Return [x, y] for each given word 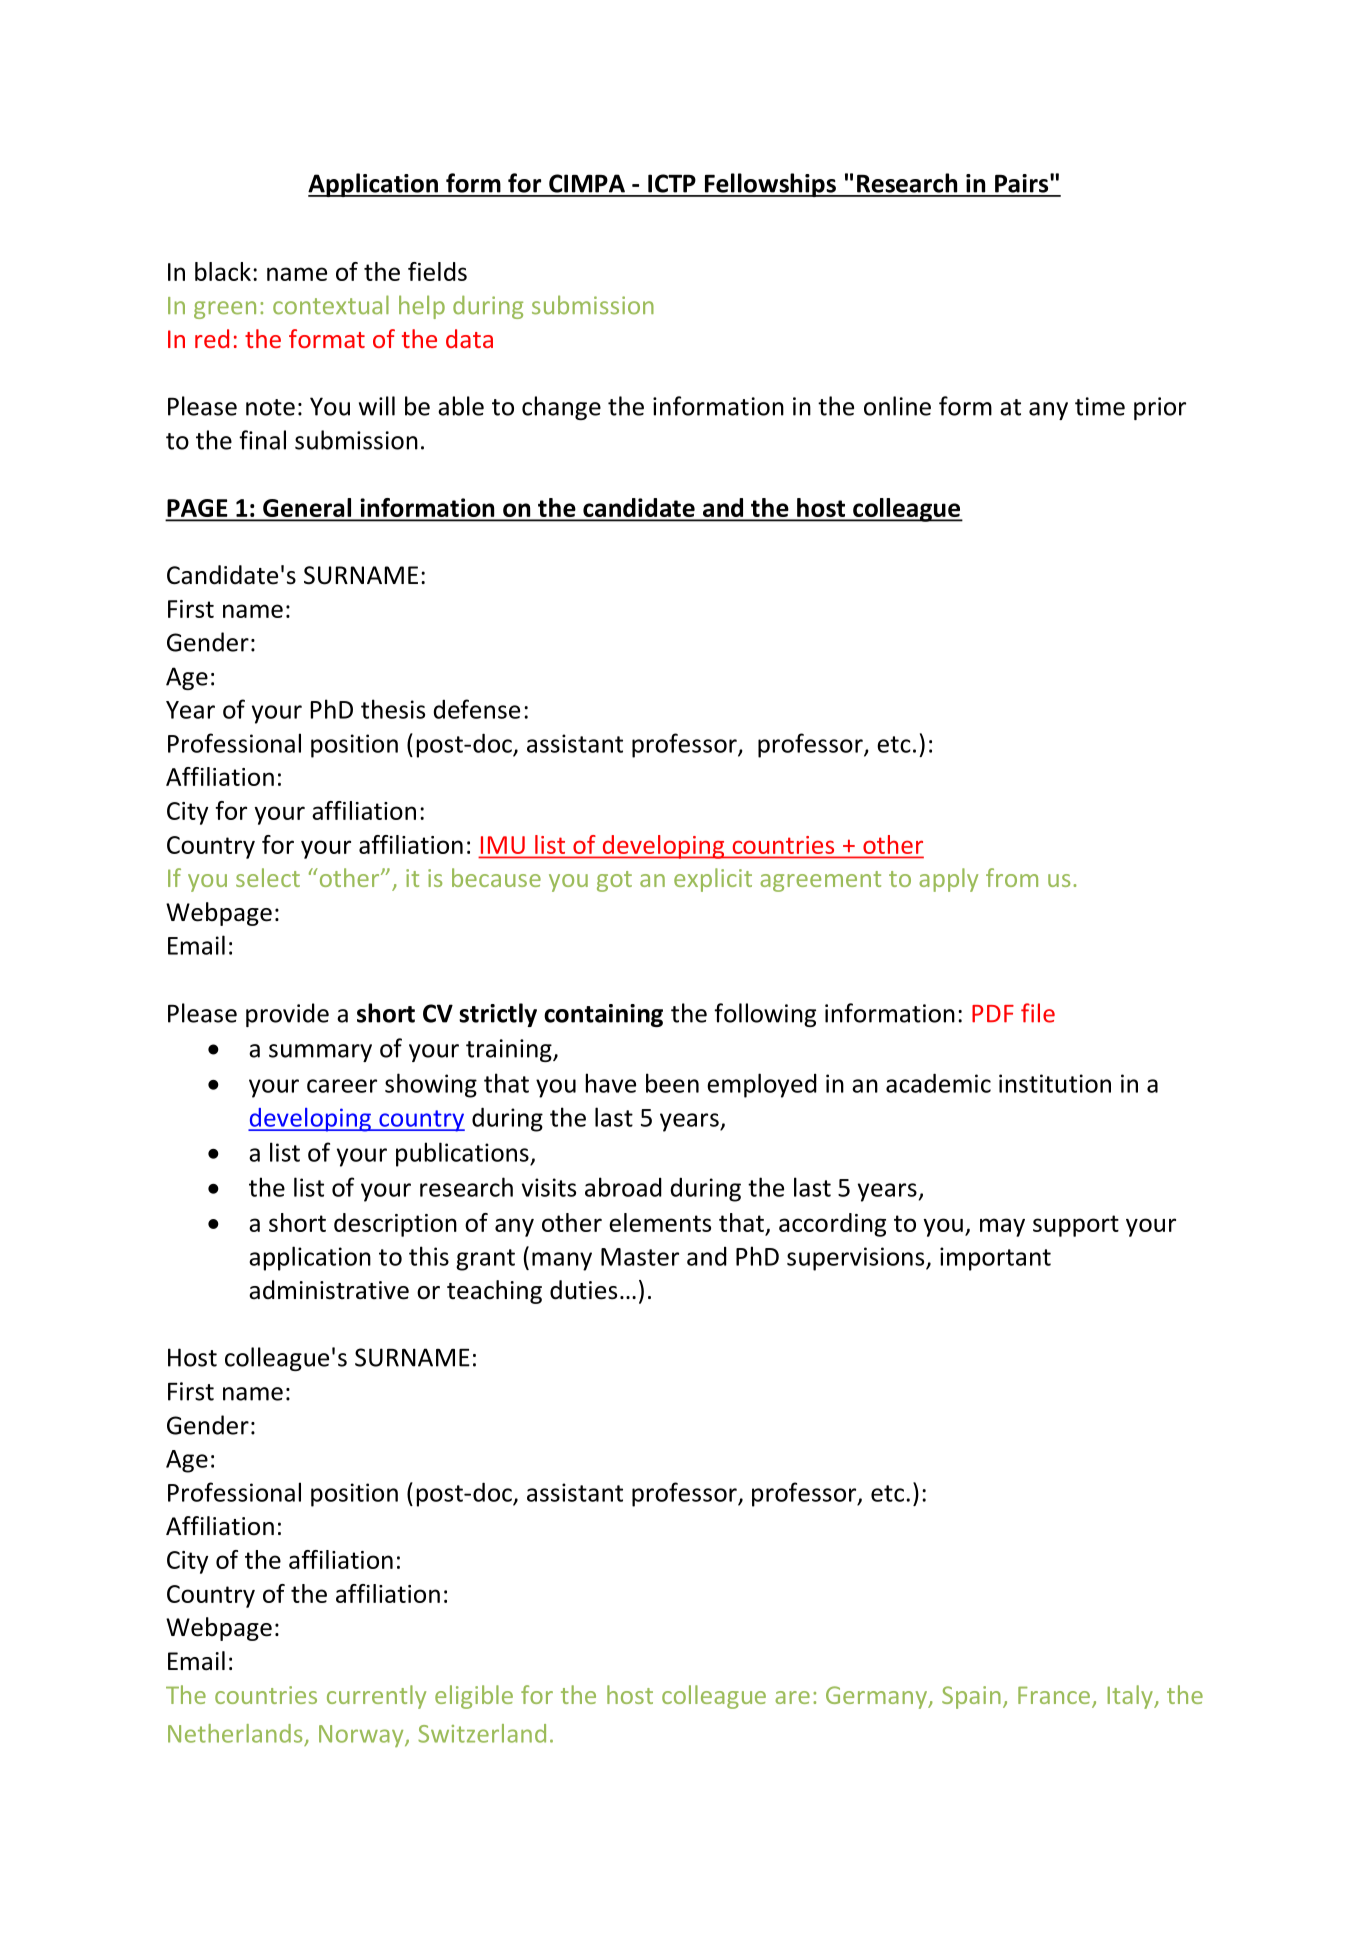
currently [376, 1697]
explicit [713, 880]
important [995, 1259]
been [672, 1083]
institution [1055, 1083]
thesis [393, 709]
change [561, 408]
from [1012, 877]
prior [1160, 408]
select [268, 877]
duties [583, 1290]
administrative [329, 1290]
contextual [331, 305]
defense [477, 709]
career [342, 1086]
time [1100, 406]
